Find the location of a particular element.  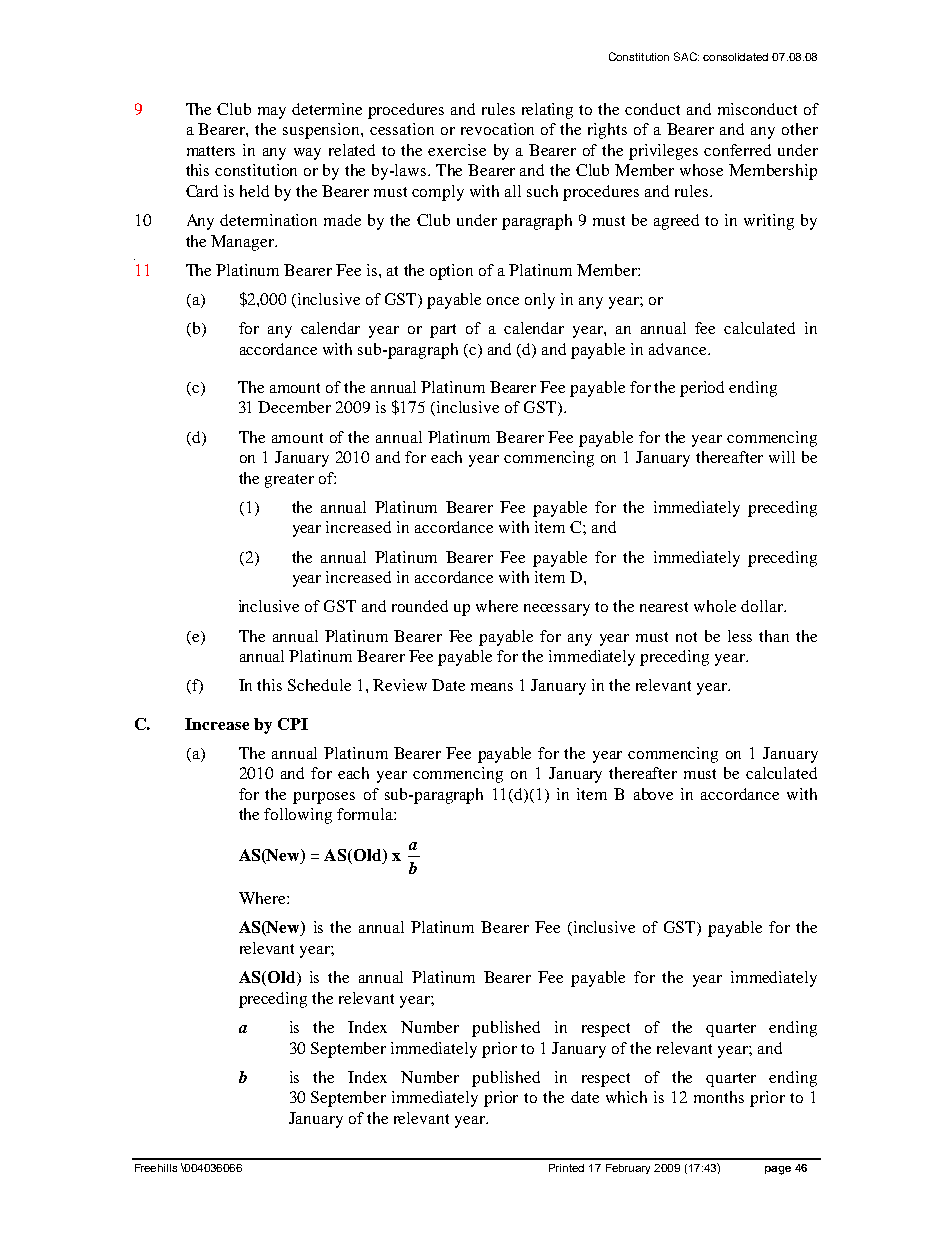

Printed is located at coordinates (566, 1168).
